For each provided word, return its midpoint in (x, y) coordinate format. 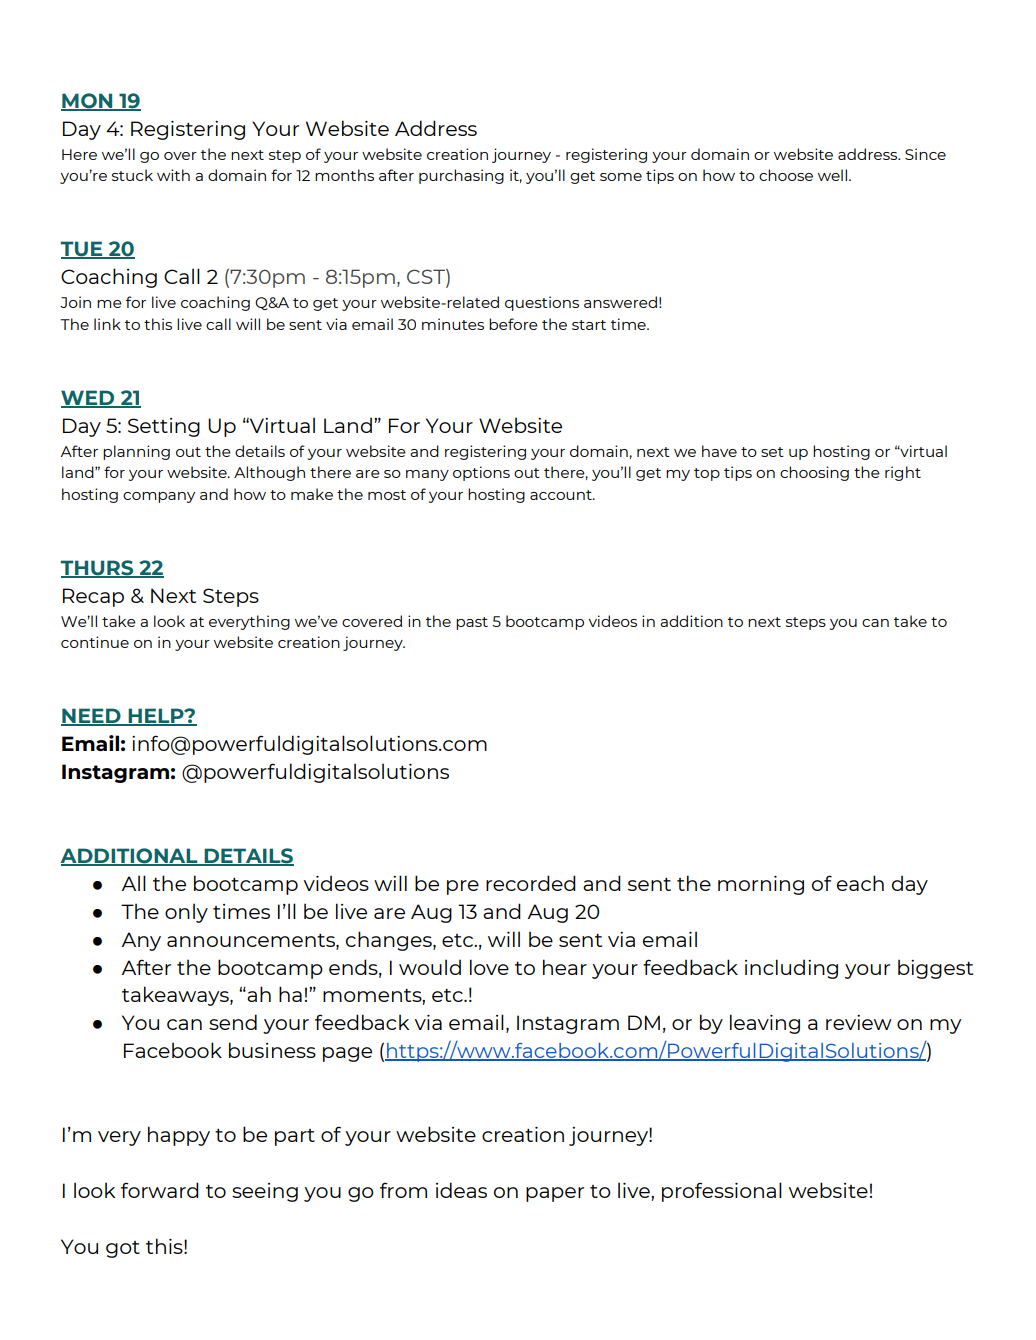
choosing (814, 473)
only (186, 913)
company (159, 497)
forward (160, 1190)
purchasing (461, 176)
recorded (531, 883)
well (832, 175)
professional (722, 1192)
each (860, 883)
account (562, 495)
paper (555, 1194)
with (173, 175)
